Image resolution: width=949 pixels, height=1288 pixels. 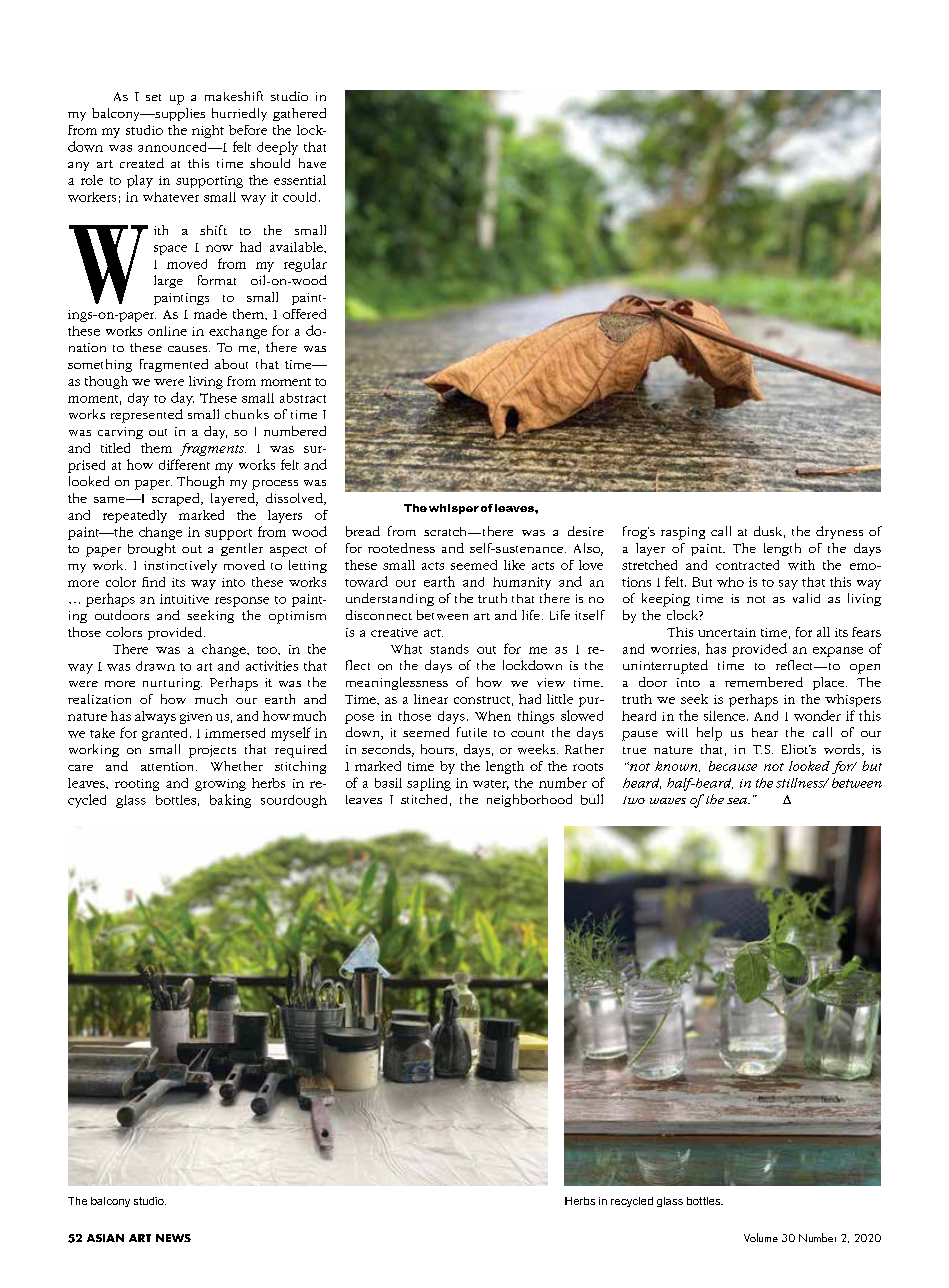 What do you see at coordinates (300, 180) in the image?
I see `essential` at bounding box center [300, 180].
